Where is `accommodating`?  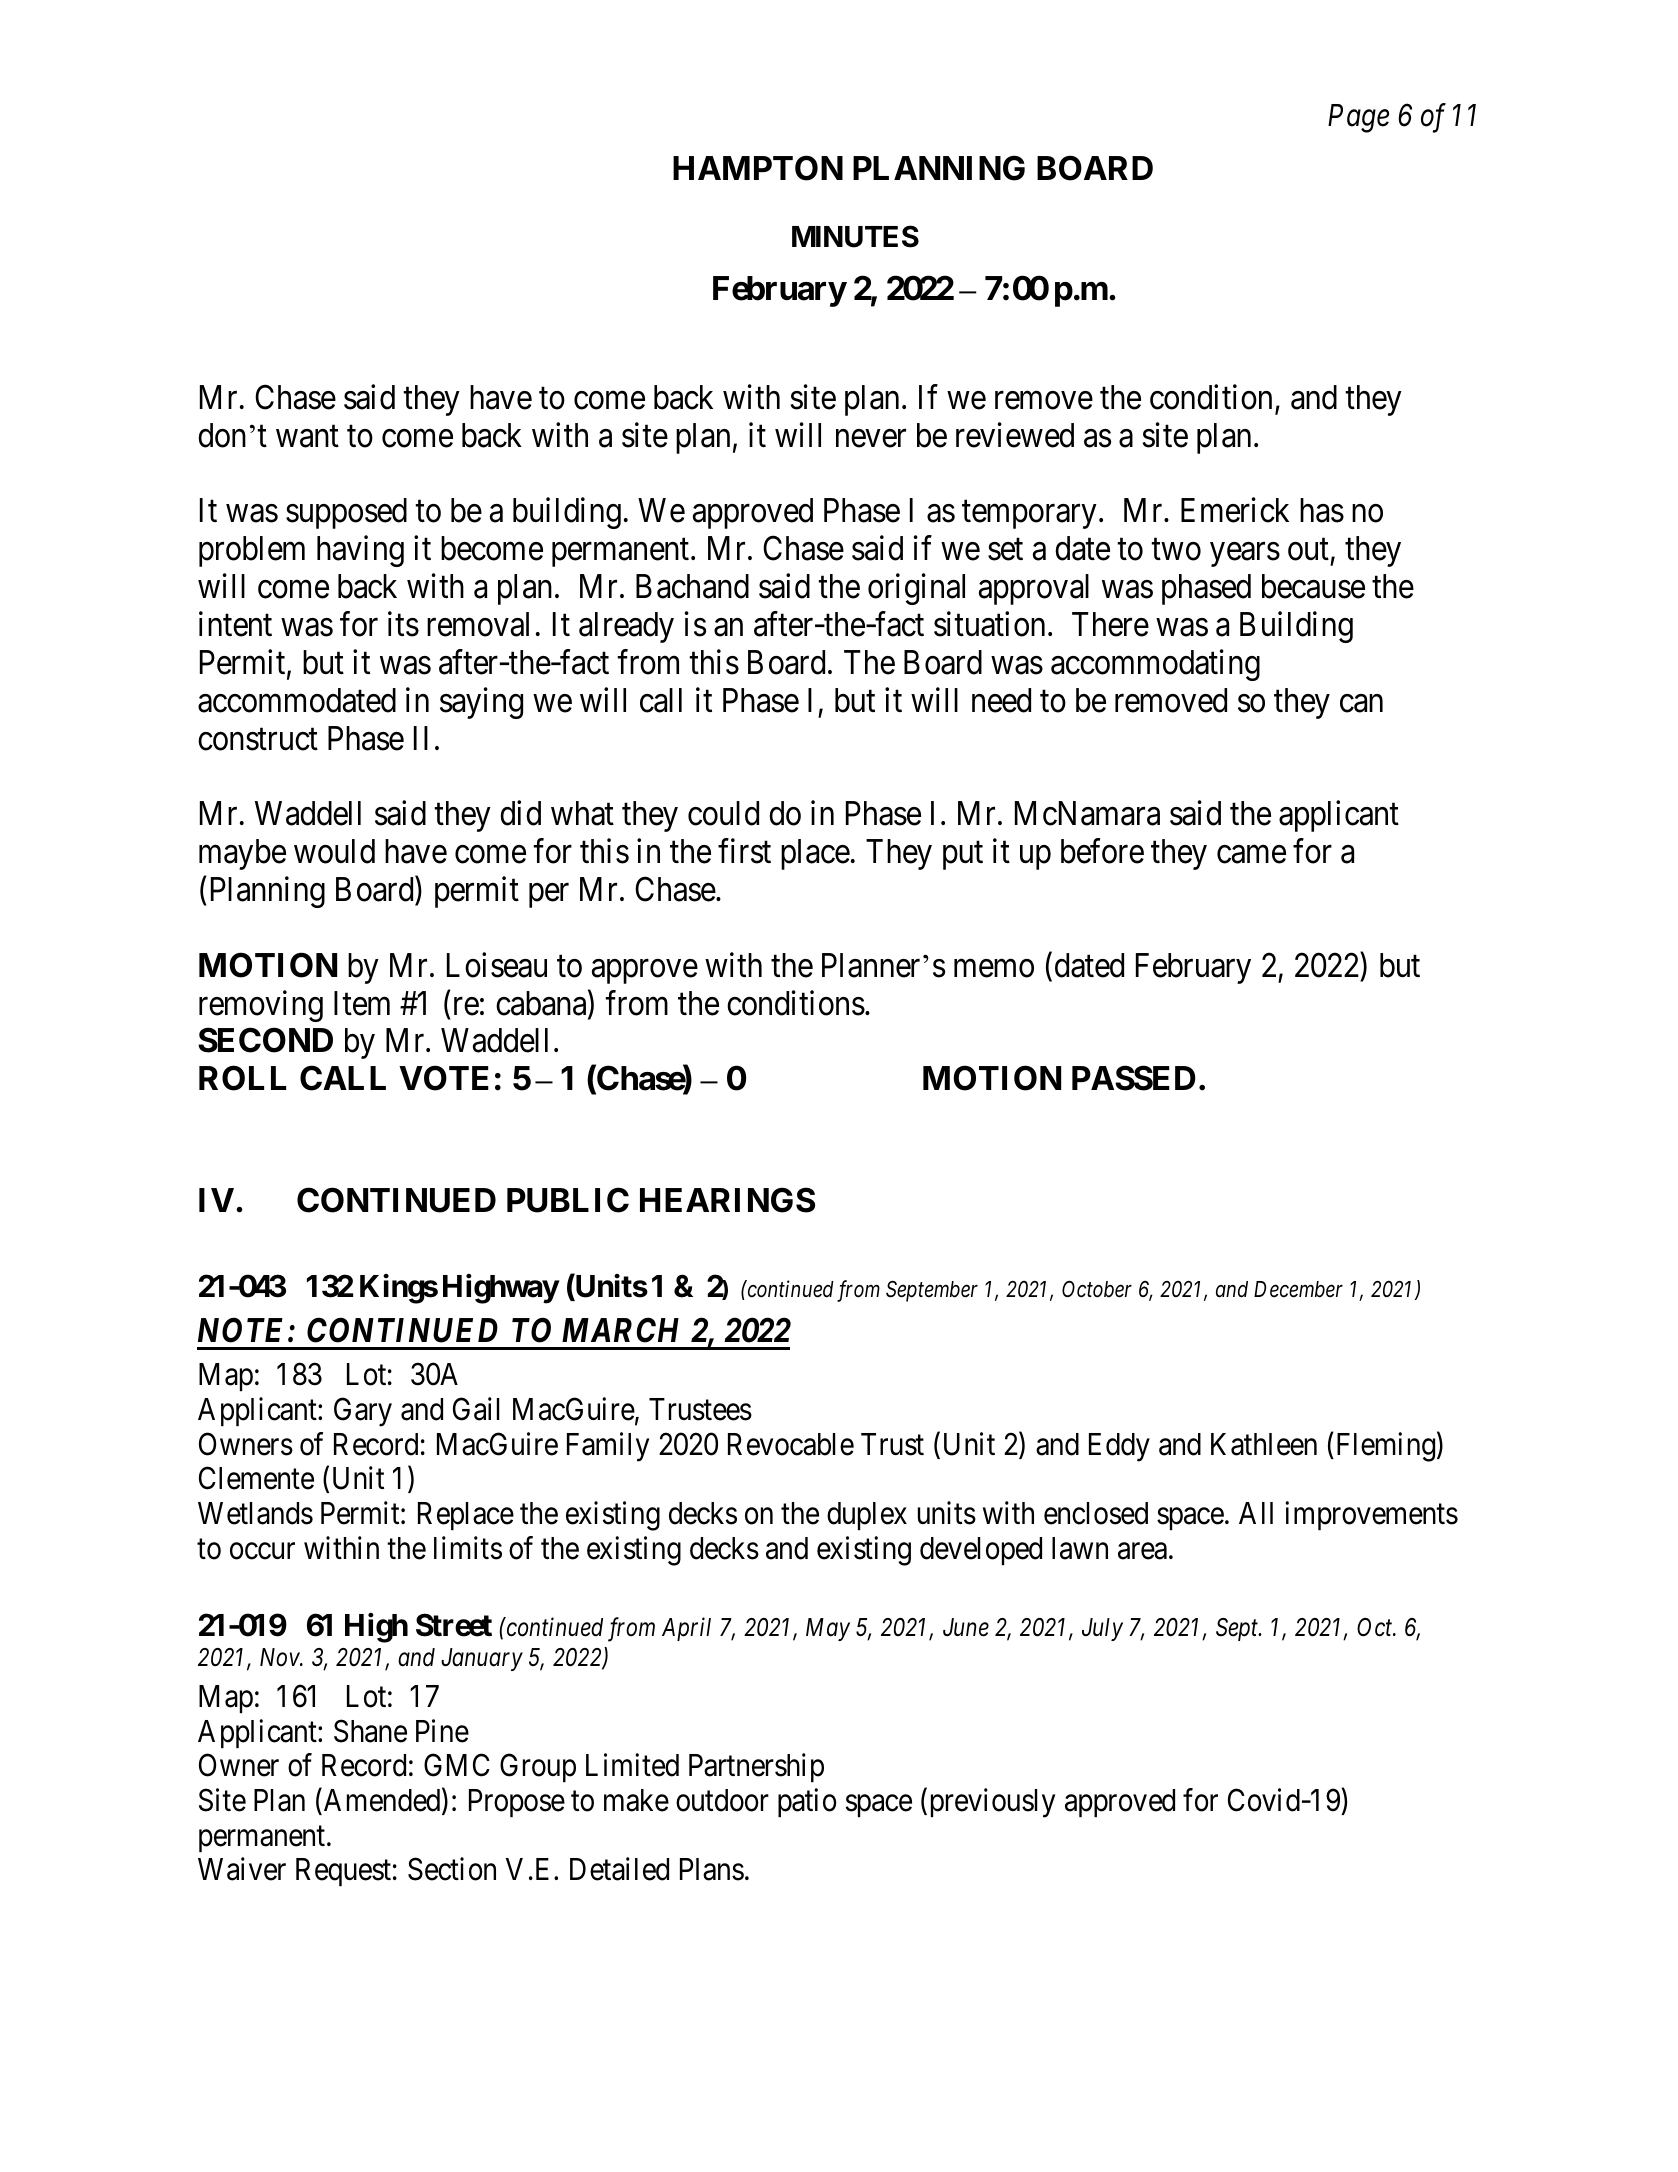
accommodating is located at coordinates (1155, 665).
